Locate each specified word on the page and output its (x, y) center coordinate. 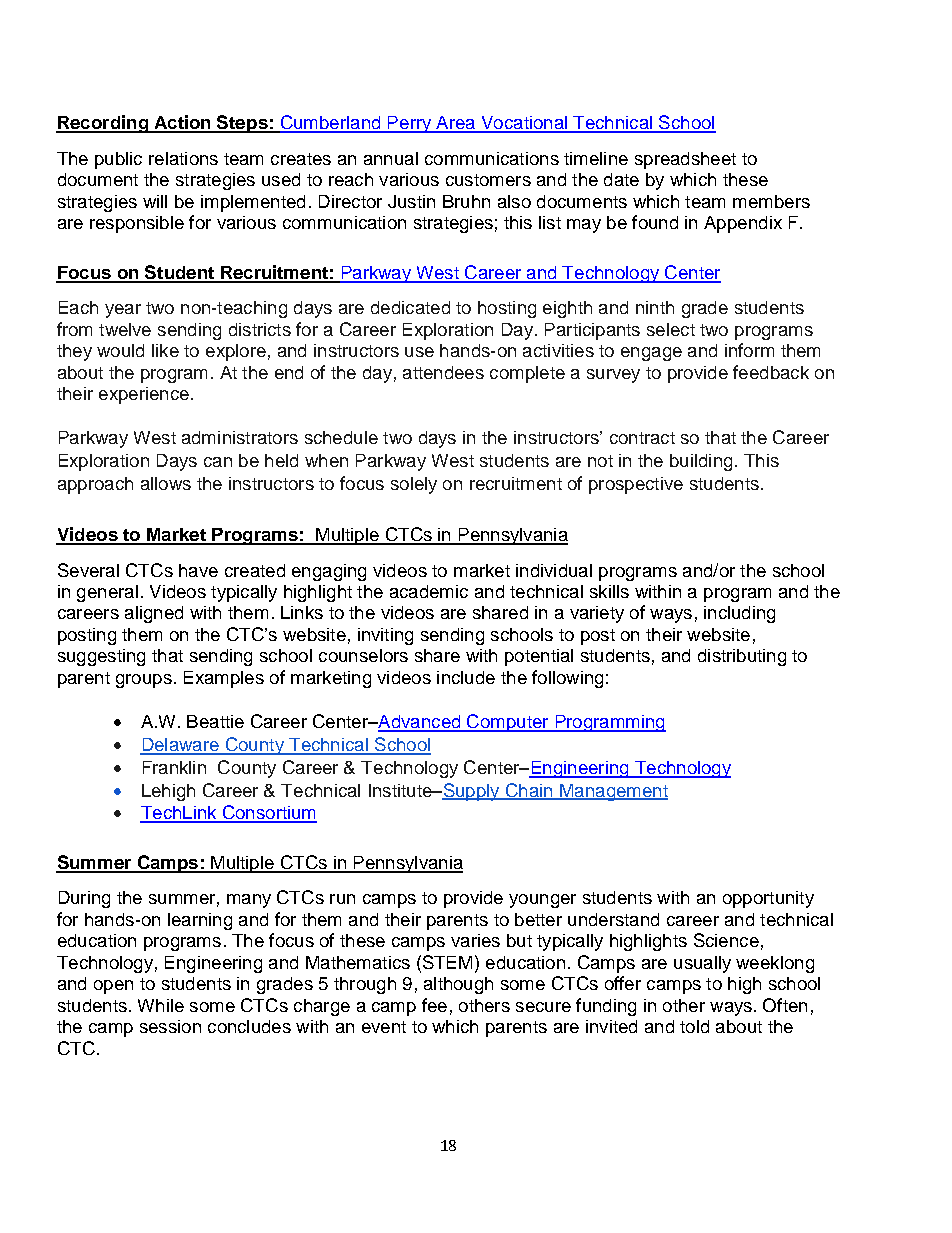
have (198, 570)
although (458, 985)
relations (183, 158)
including (739, 614)
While (161, 1005)
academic (429, 591)
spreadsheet (685, 160)
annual (391, 158)
